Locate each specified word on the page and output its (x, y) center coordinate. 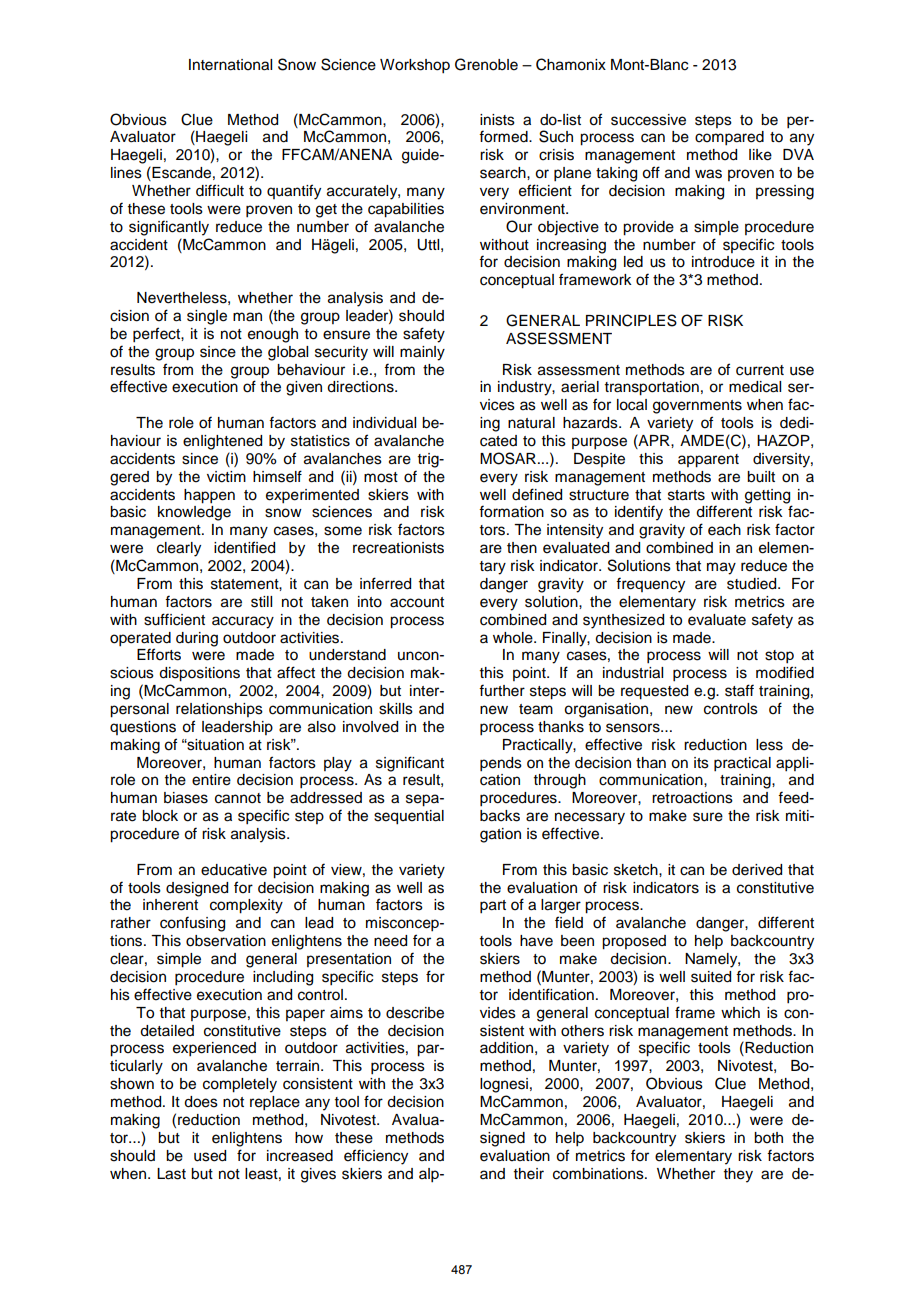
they (738, 1175)
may (721, 568)
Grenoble (486, 64)
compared (729, 138)
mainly (422, 353)
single (207, 317)
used (210, 1156)
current (760, 370)
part (493, 907)
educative (234, 870)
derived (757, 870)
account (417, 602)
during (197, 639)
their (529, 1174)
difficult (220, 190)
